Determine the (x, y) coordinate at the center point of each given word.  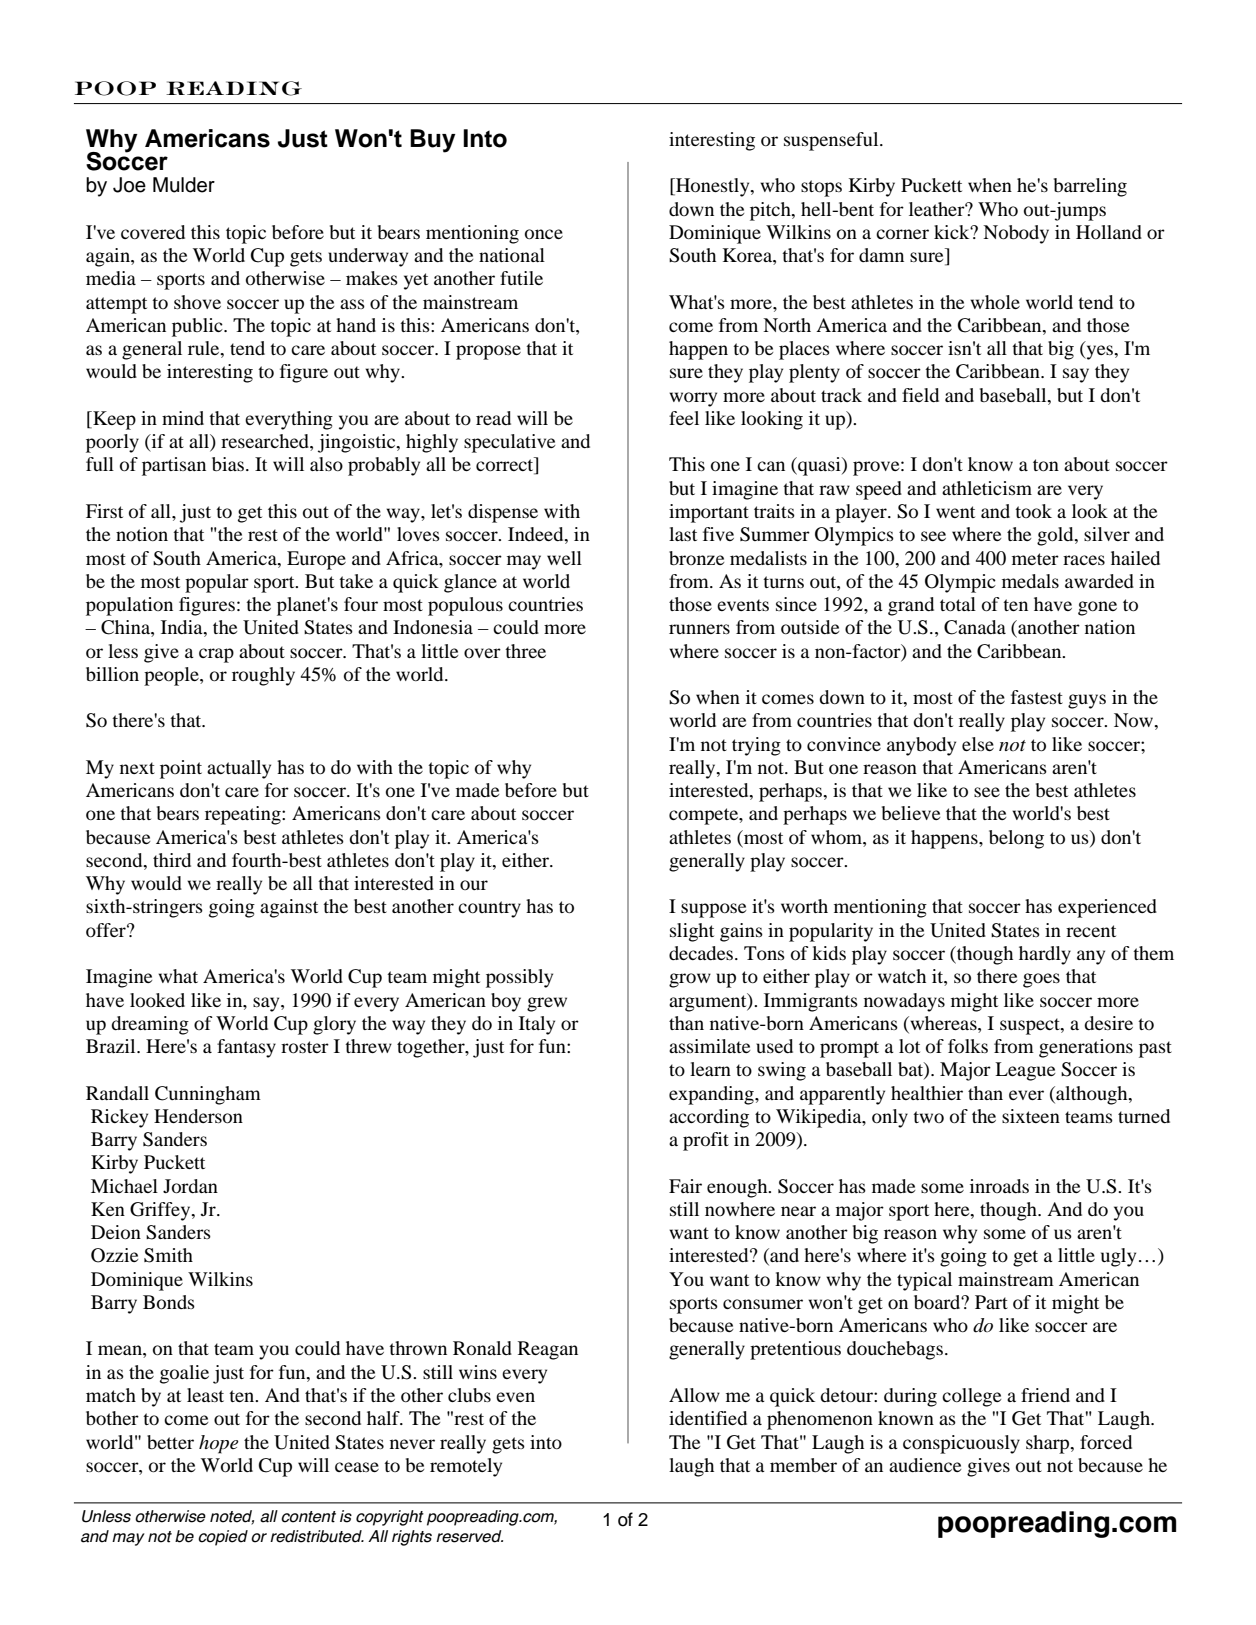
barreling (1090, 187)
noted (232, 1517)
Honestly (713, 187)
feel (684, 418)
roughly (263, 676)
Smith (168, 1255)
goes (1041, 980)
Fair (685, 1186)
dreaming (150, 1025)
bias (229, 464)
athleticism (987, 488)
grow (690, 980)
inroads (999, 1186)
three (525, 651)
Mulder (184, 185)
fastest (1037, 697)
